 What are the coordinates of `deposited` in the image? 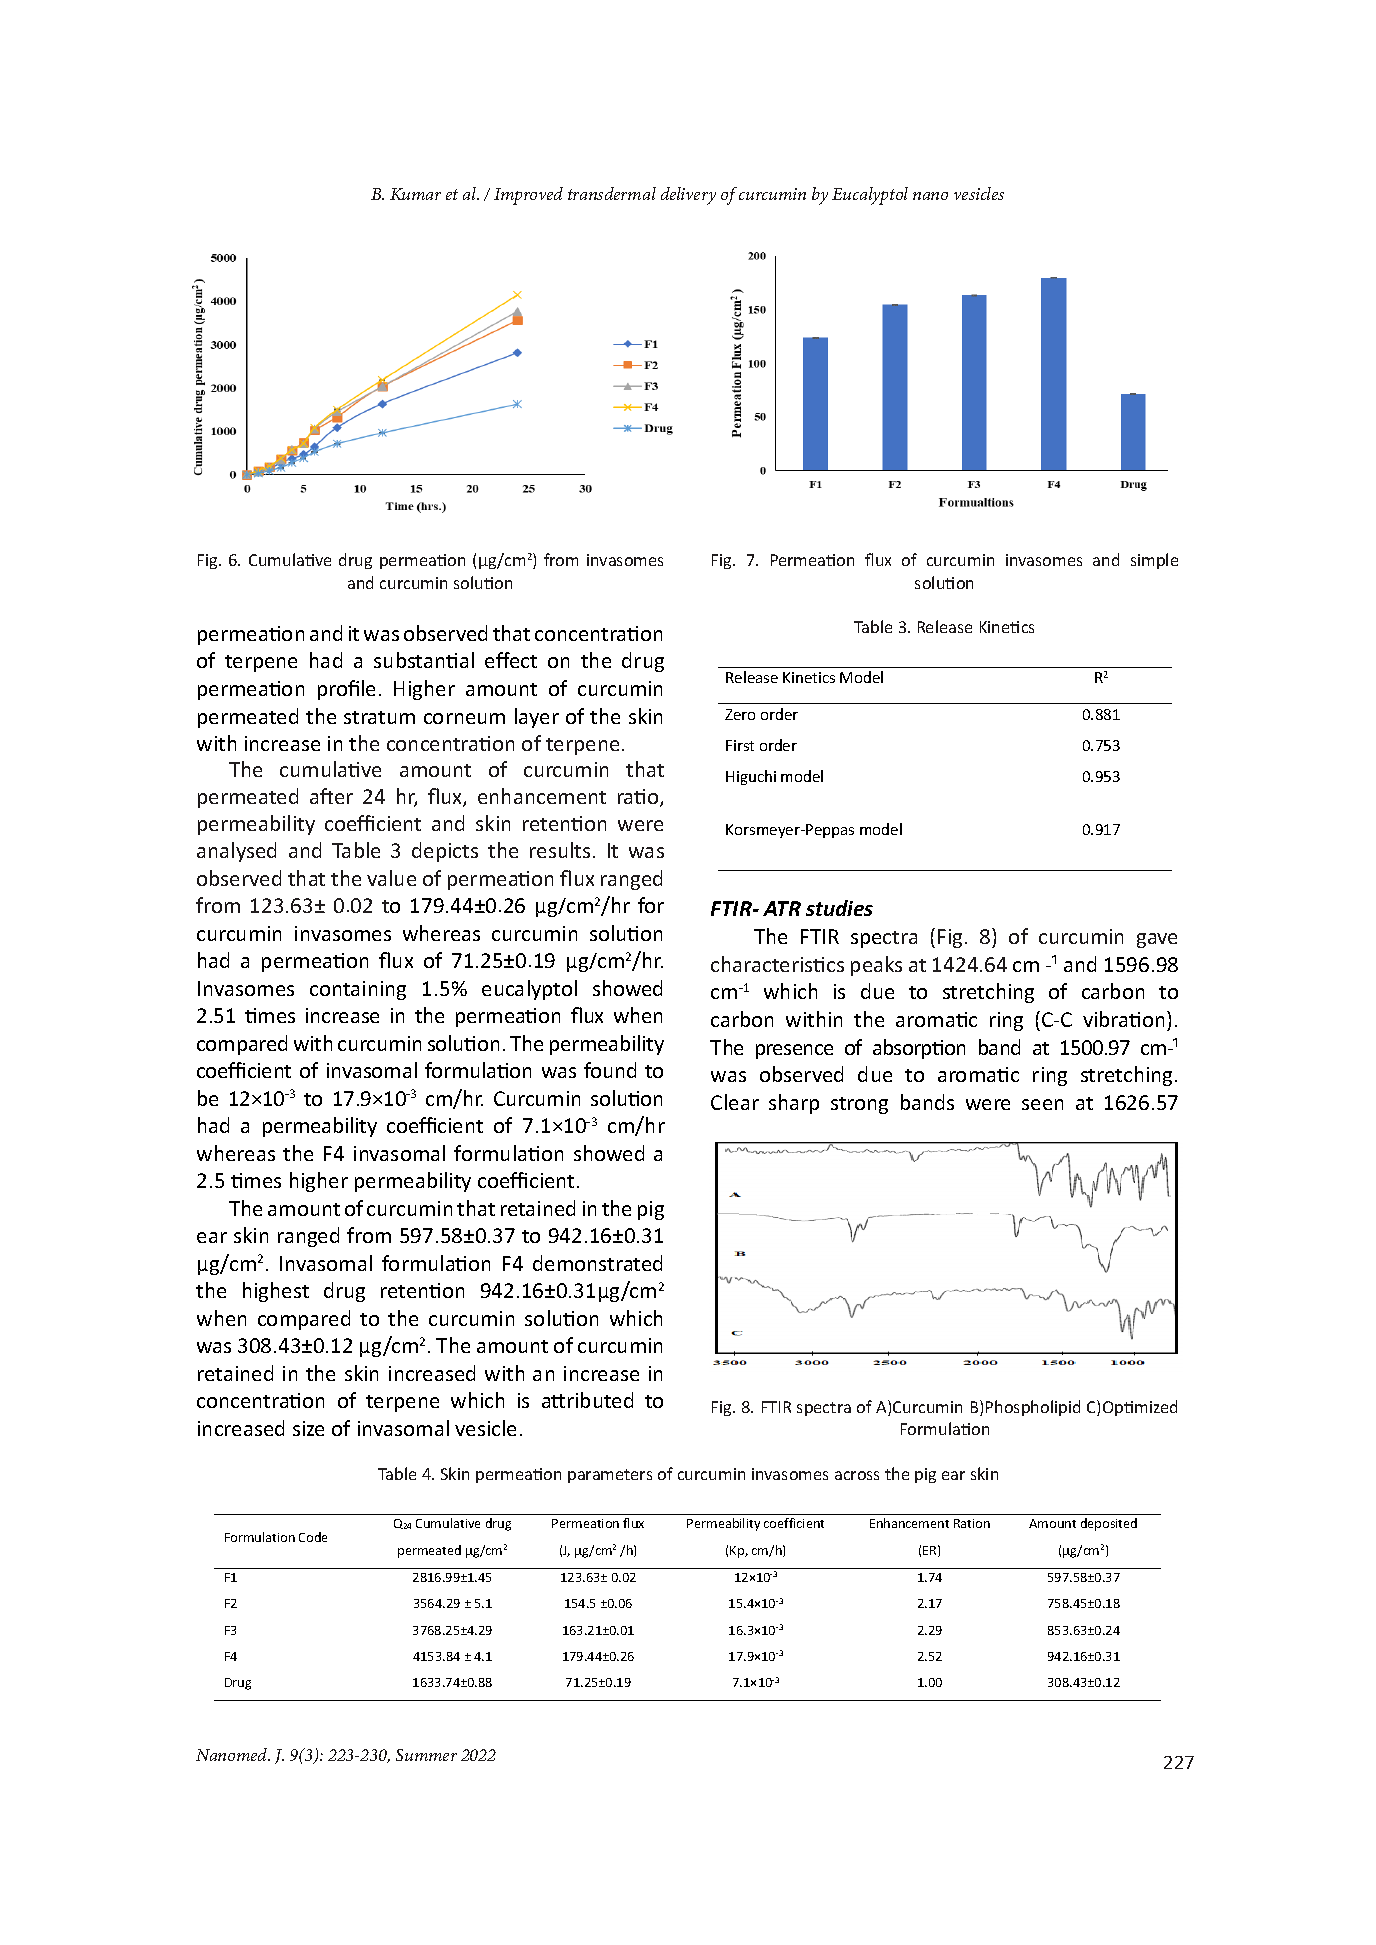 It's located at (1109, 1524).
